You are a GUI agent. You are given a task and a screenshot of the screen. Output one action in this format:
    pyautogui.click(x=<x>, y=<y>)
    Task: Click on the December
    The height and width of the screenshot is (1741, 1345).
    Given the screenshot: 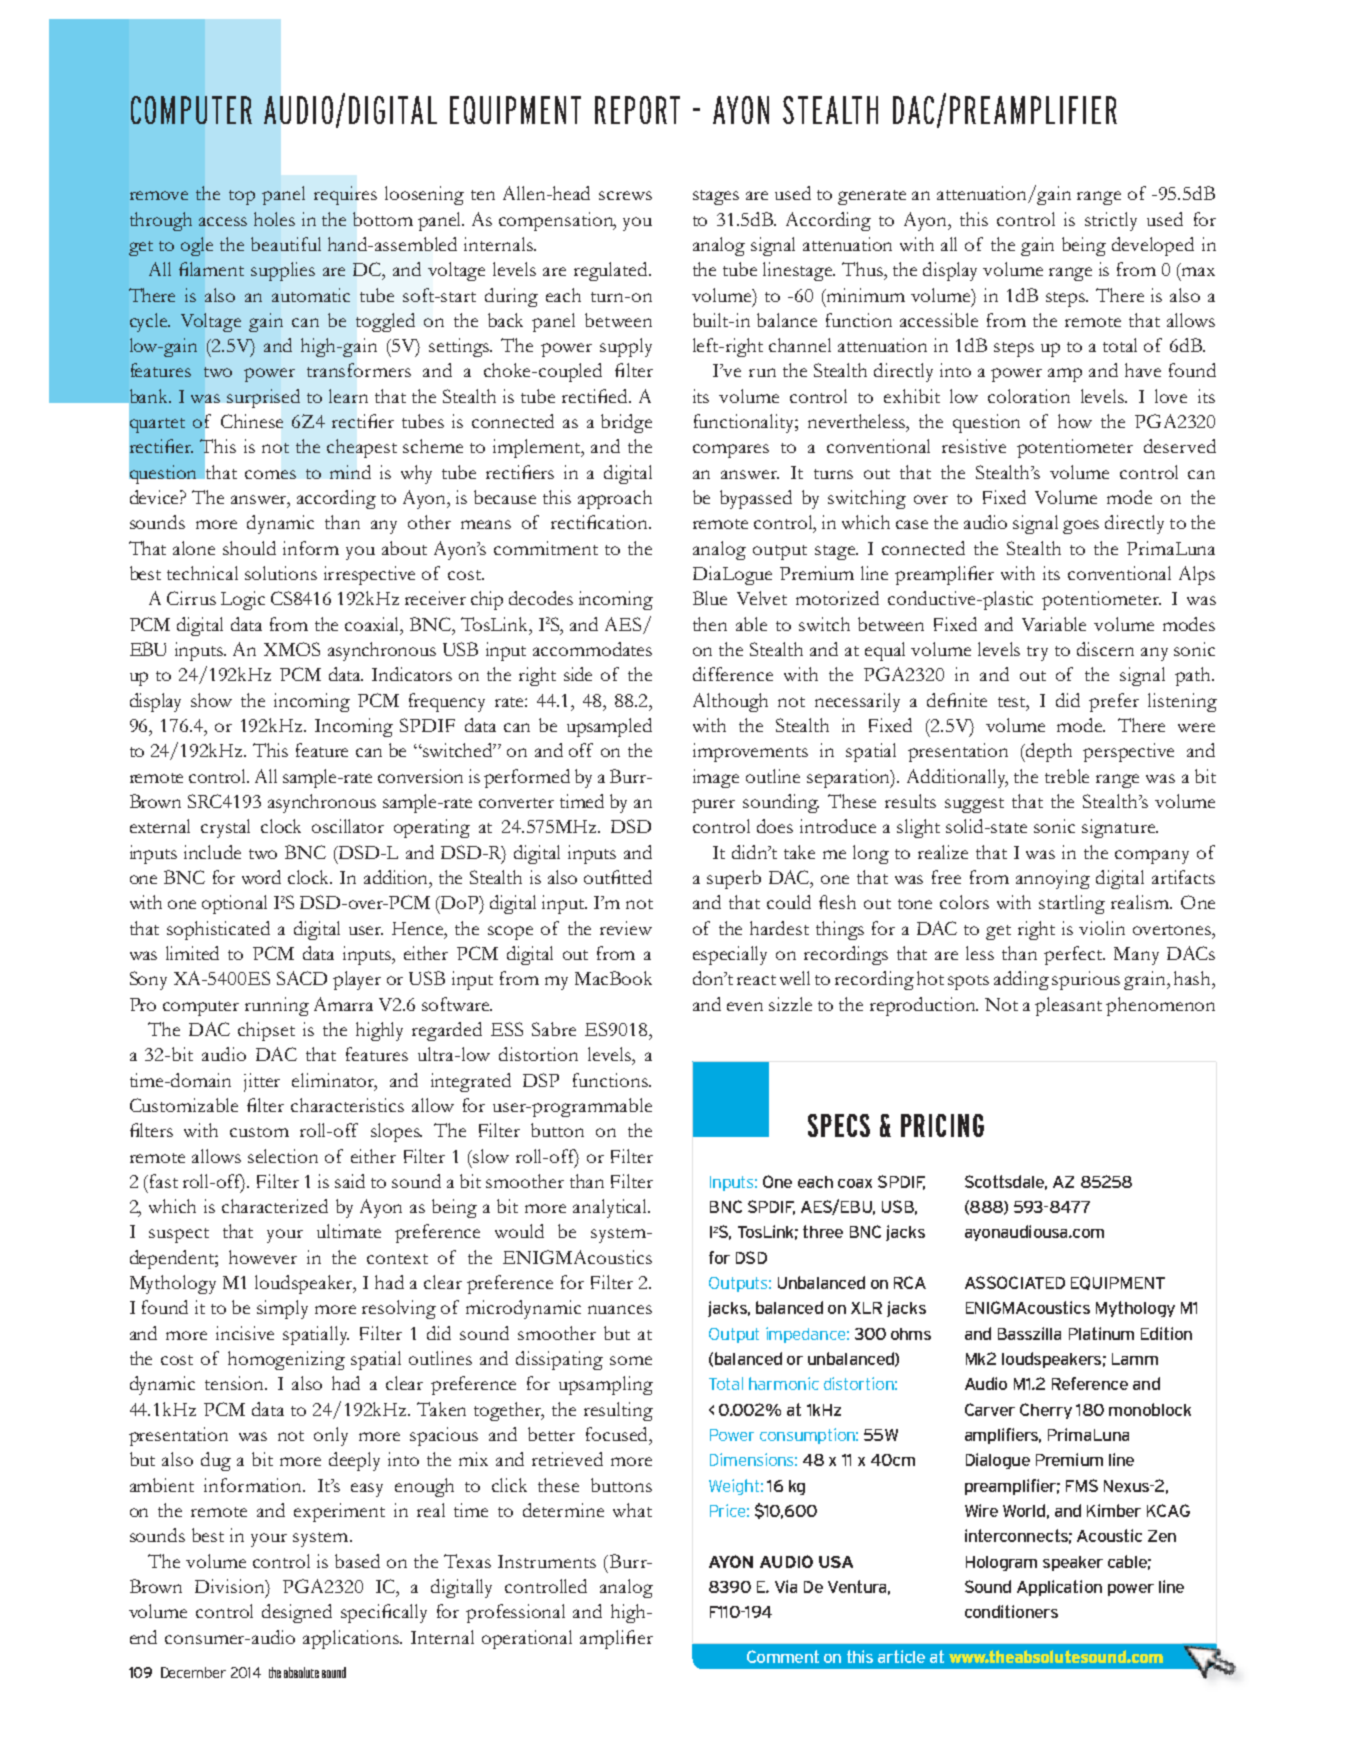 What is the action you would take?
    pyautogui.click(x=193, y=1672)
